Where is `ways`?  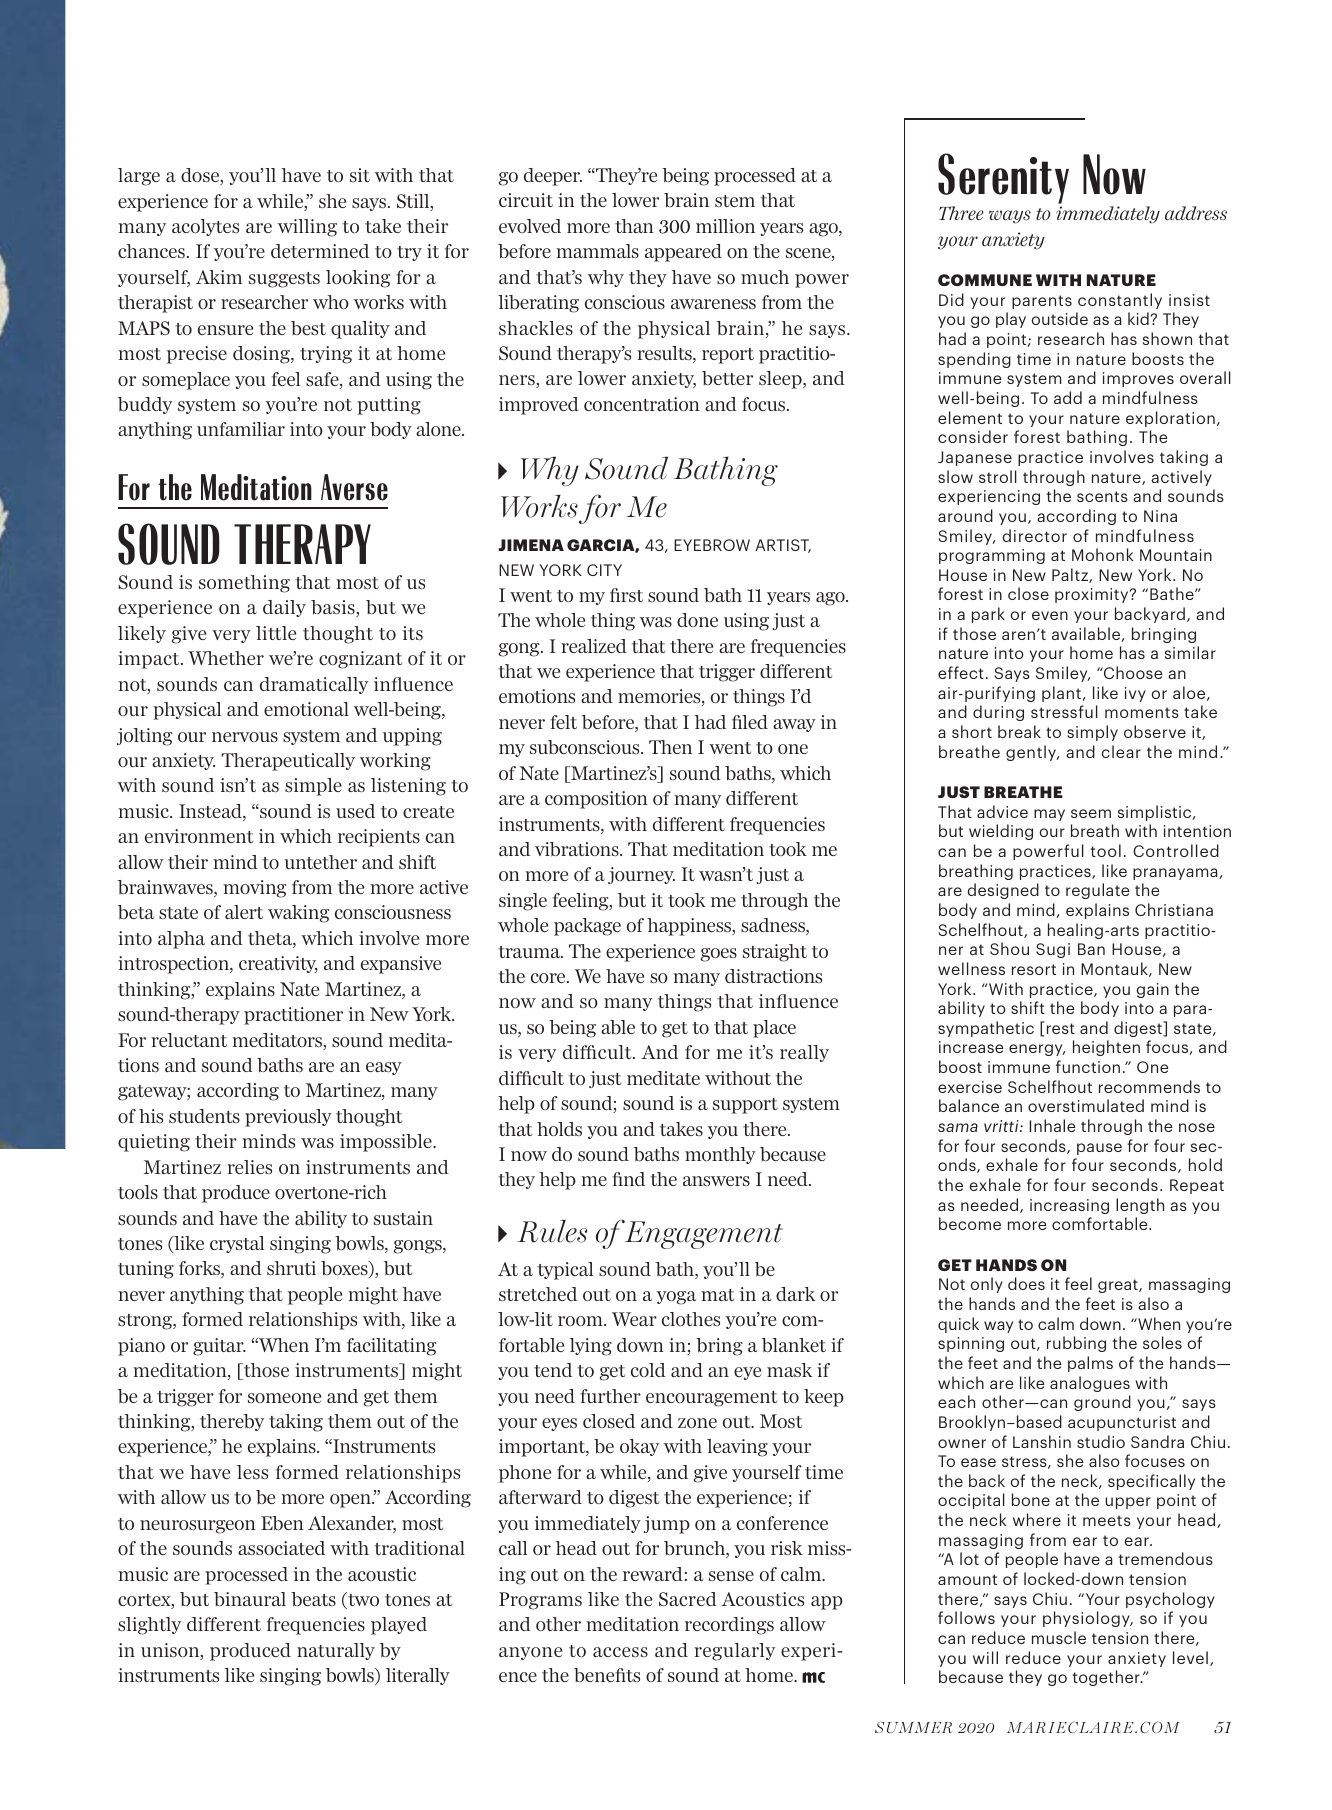
ways is located at coordinates (1009, 217).
